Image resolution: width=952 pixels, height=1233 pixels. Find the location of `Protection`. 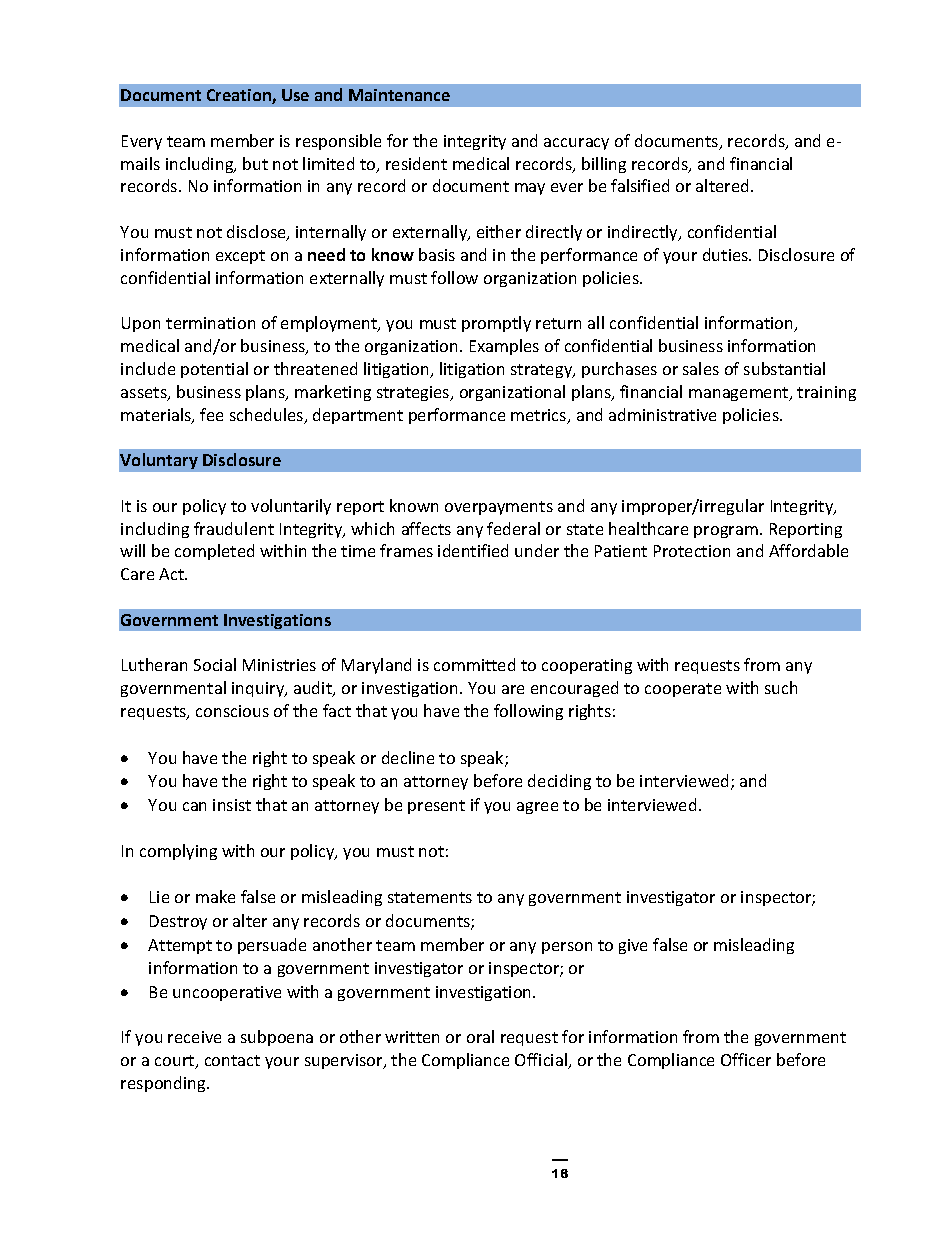

Protection is located at coordinates (692, 551).
